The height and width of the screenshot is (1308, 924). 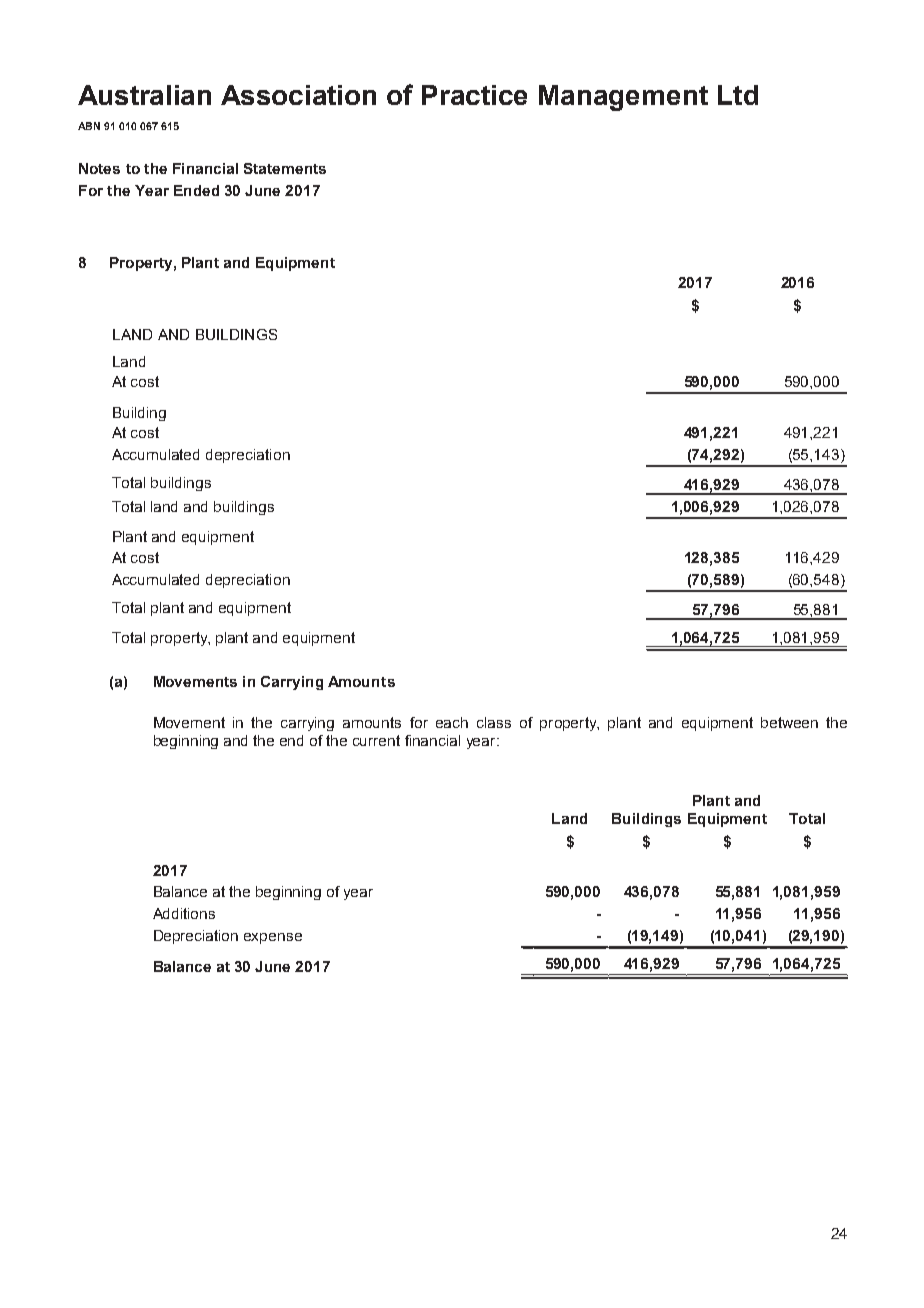 I want to click on Ltd, so click(x=738, y=95).
